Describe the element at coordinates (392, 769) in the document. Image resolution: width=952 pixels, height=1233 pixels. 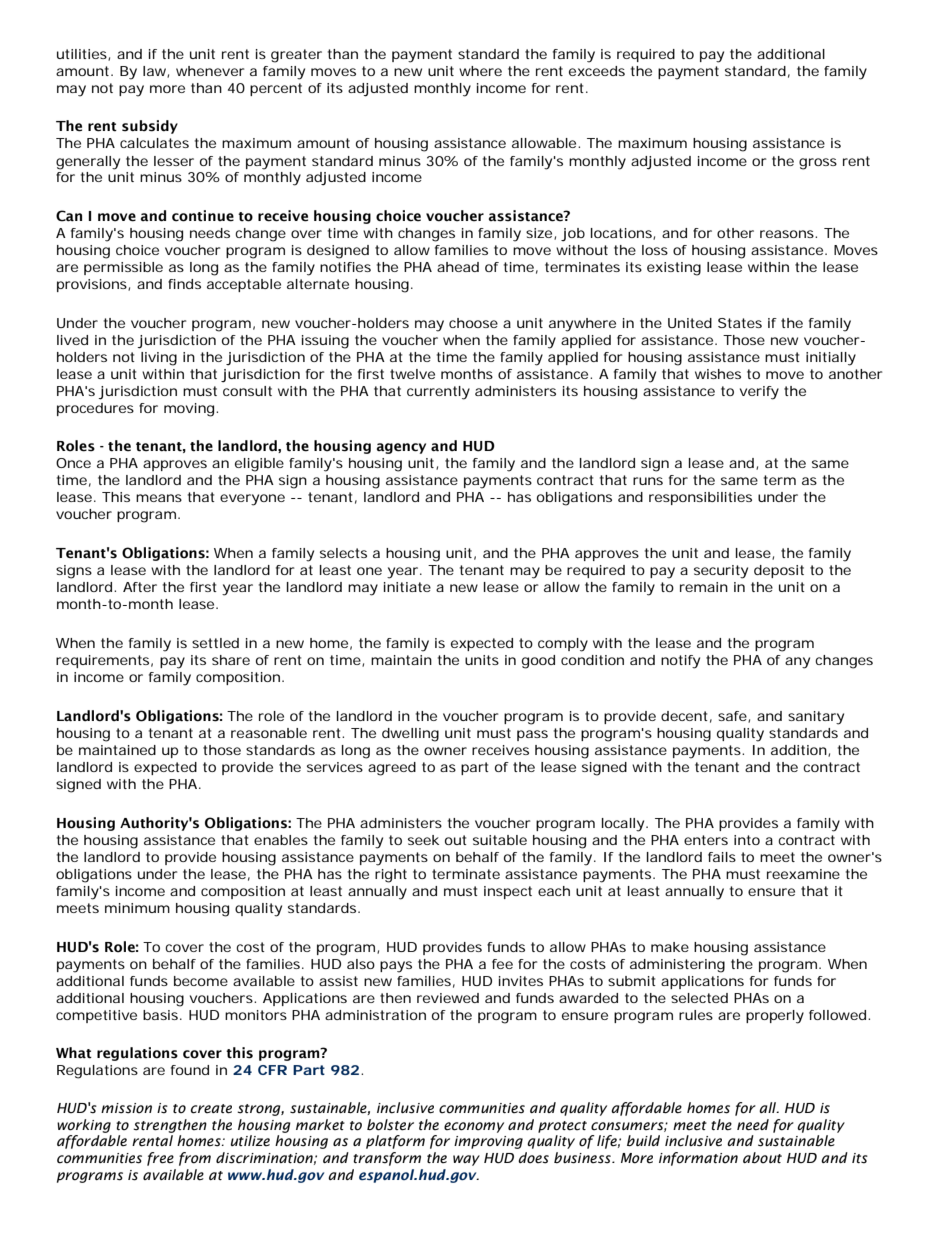
I see `agreed` at that location.
